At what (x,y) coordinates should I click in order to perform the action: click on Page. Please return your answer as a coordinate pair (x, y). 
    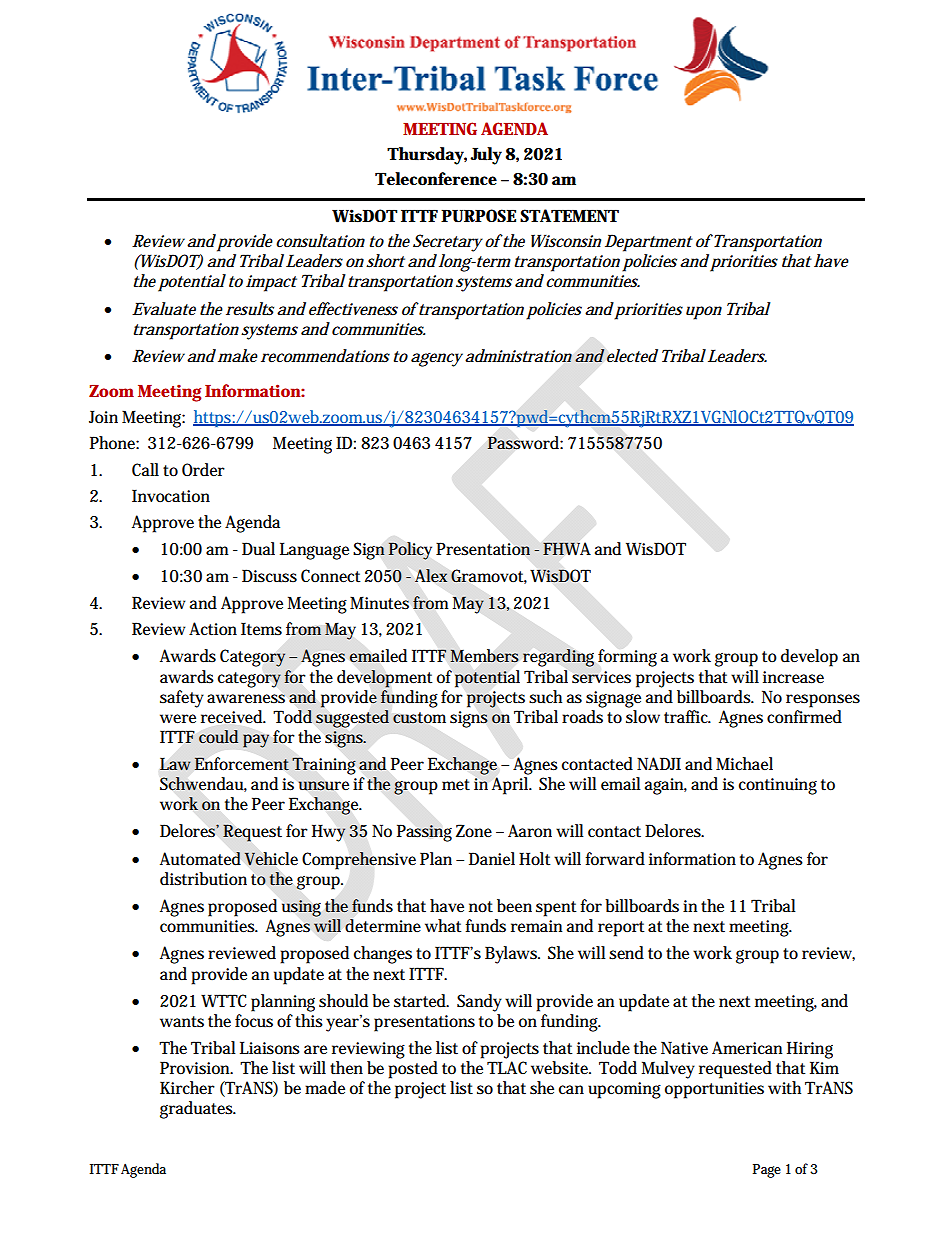
    Looking at the image, I should click on (767, 1171).
